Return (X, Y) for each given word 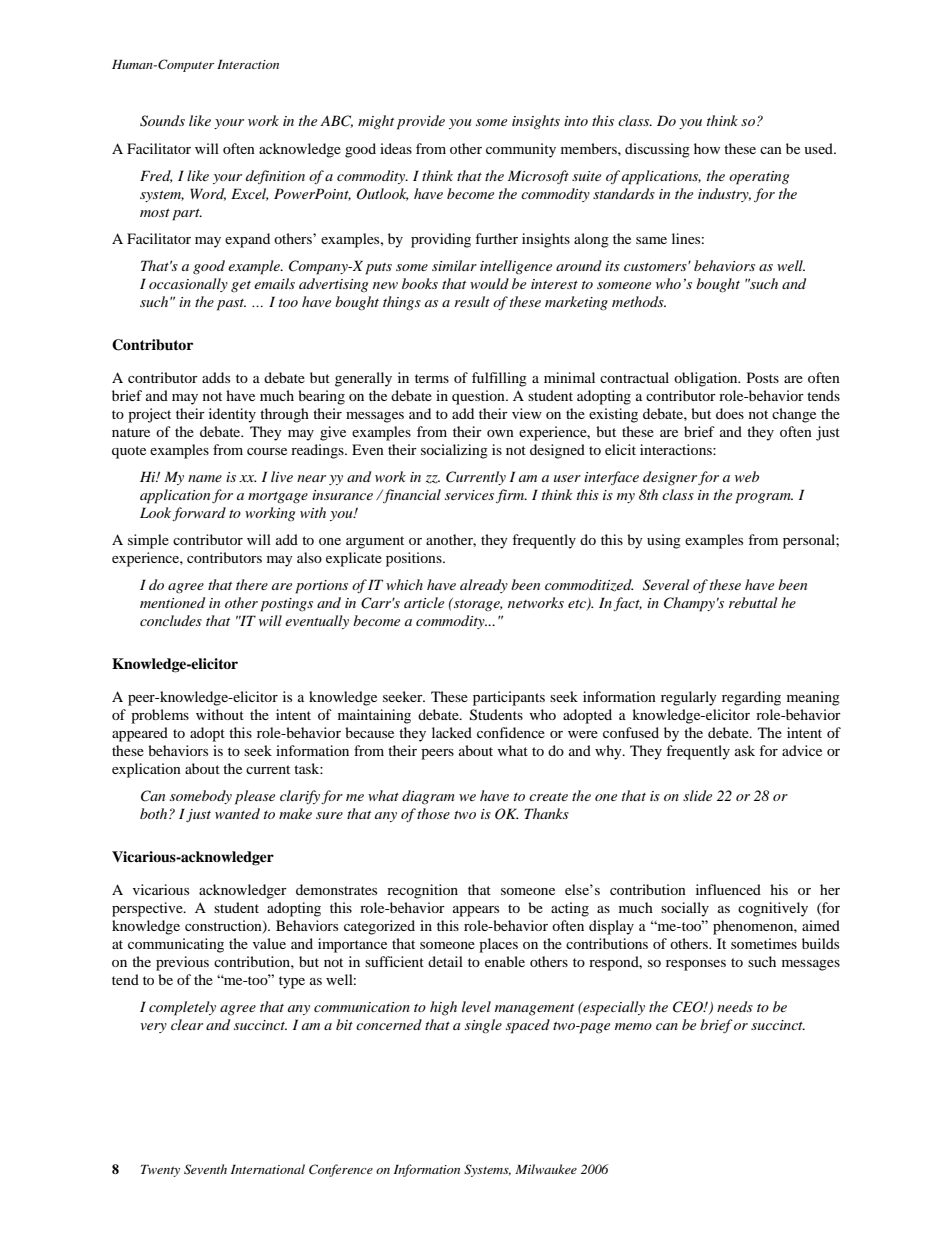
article (424, 602)
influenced (728, 889)
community (521, 150)
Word (208, 194)
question (479, 397)
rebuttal (753, 602)
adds (216, 377)
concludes (171, 620)
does (730, 413)
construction (224, 927)
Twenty (160, 1171)
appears (476, 911)
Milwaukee (546, 1169)
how (707, 148)
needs (735, 1006)
